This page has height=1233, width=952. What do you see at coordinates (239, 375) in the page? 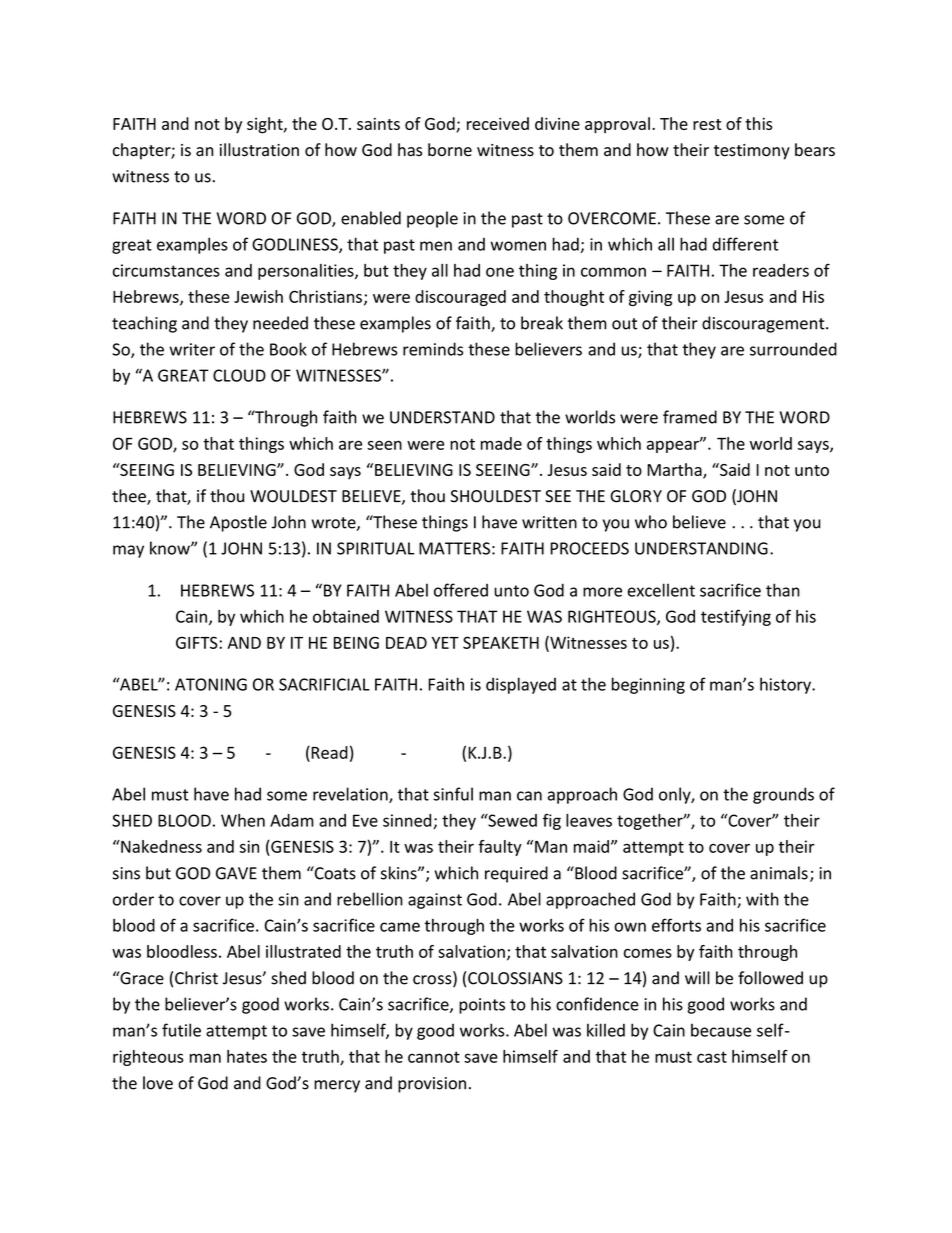
I see `CLOUD` at bounding box center [239, 375].
